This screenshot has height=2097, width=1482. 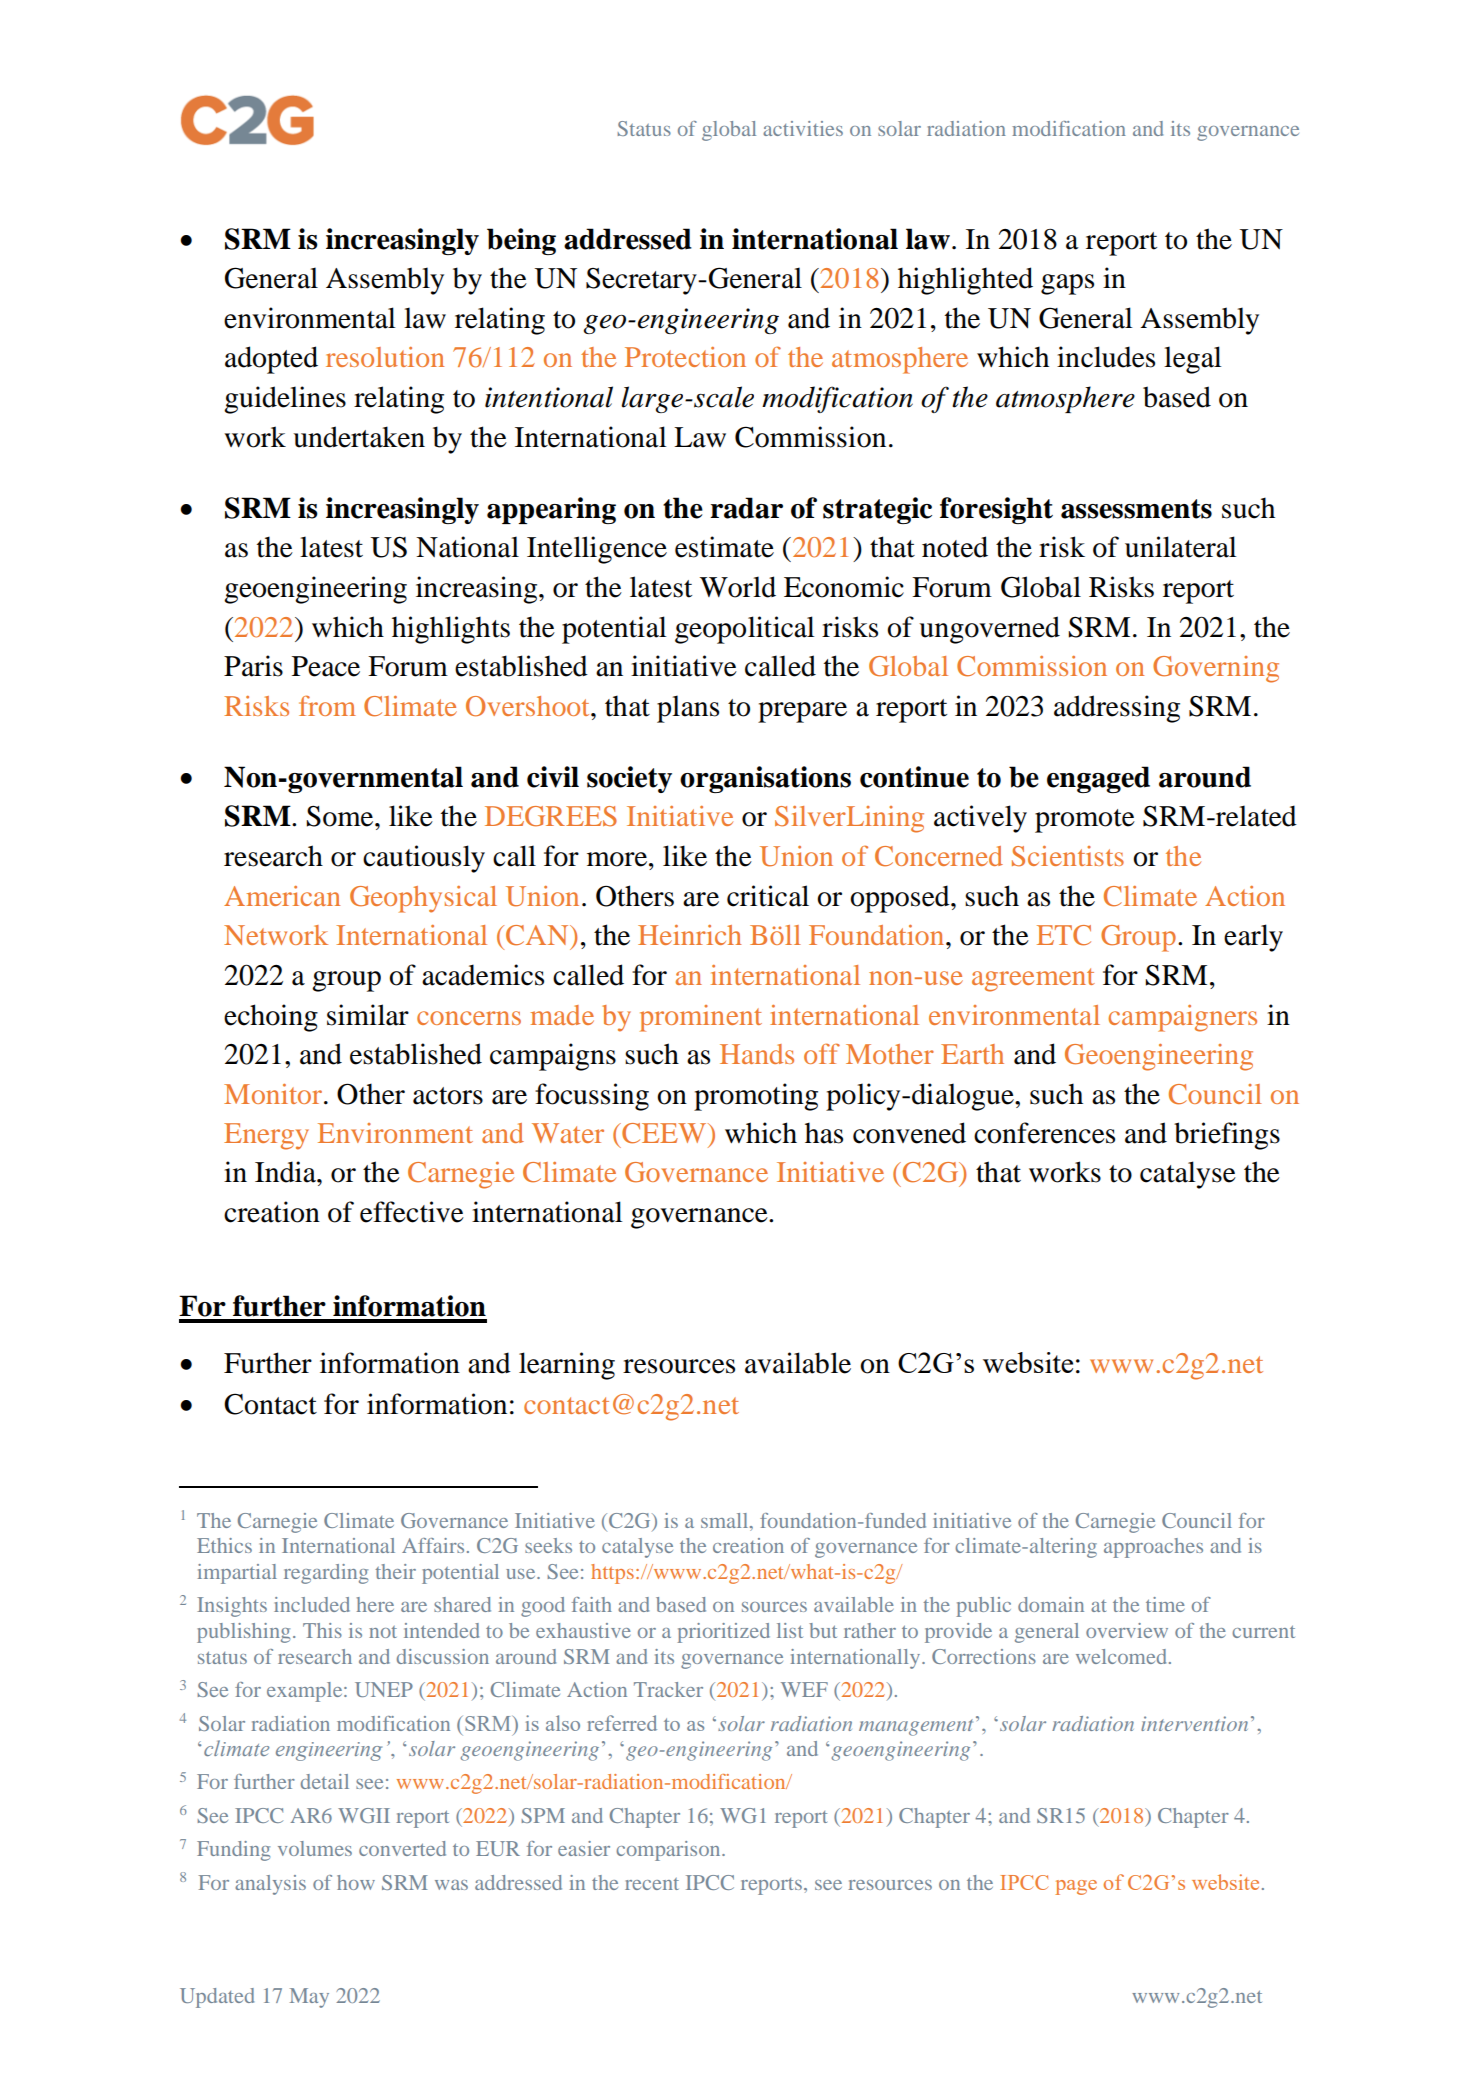 What do you see at coordinates (745, 630) in the screenshot?
I see `geopolitical` at bounding box center [745, 630].
